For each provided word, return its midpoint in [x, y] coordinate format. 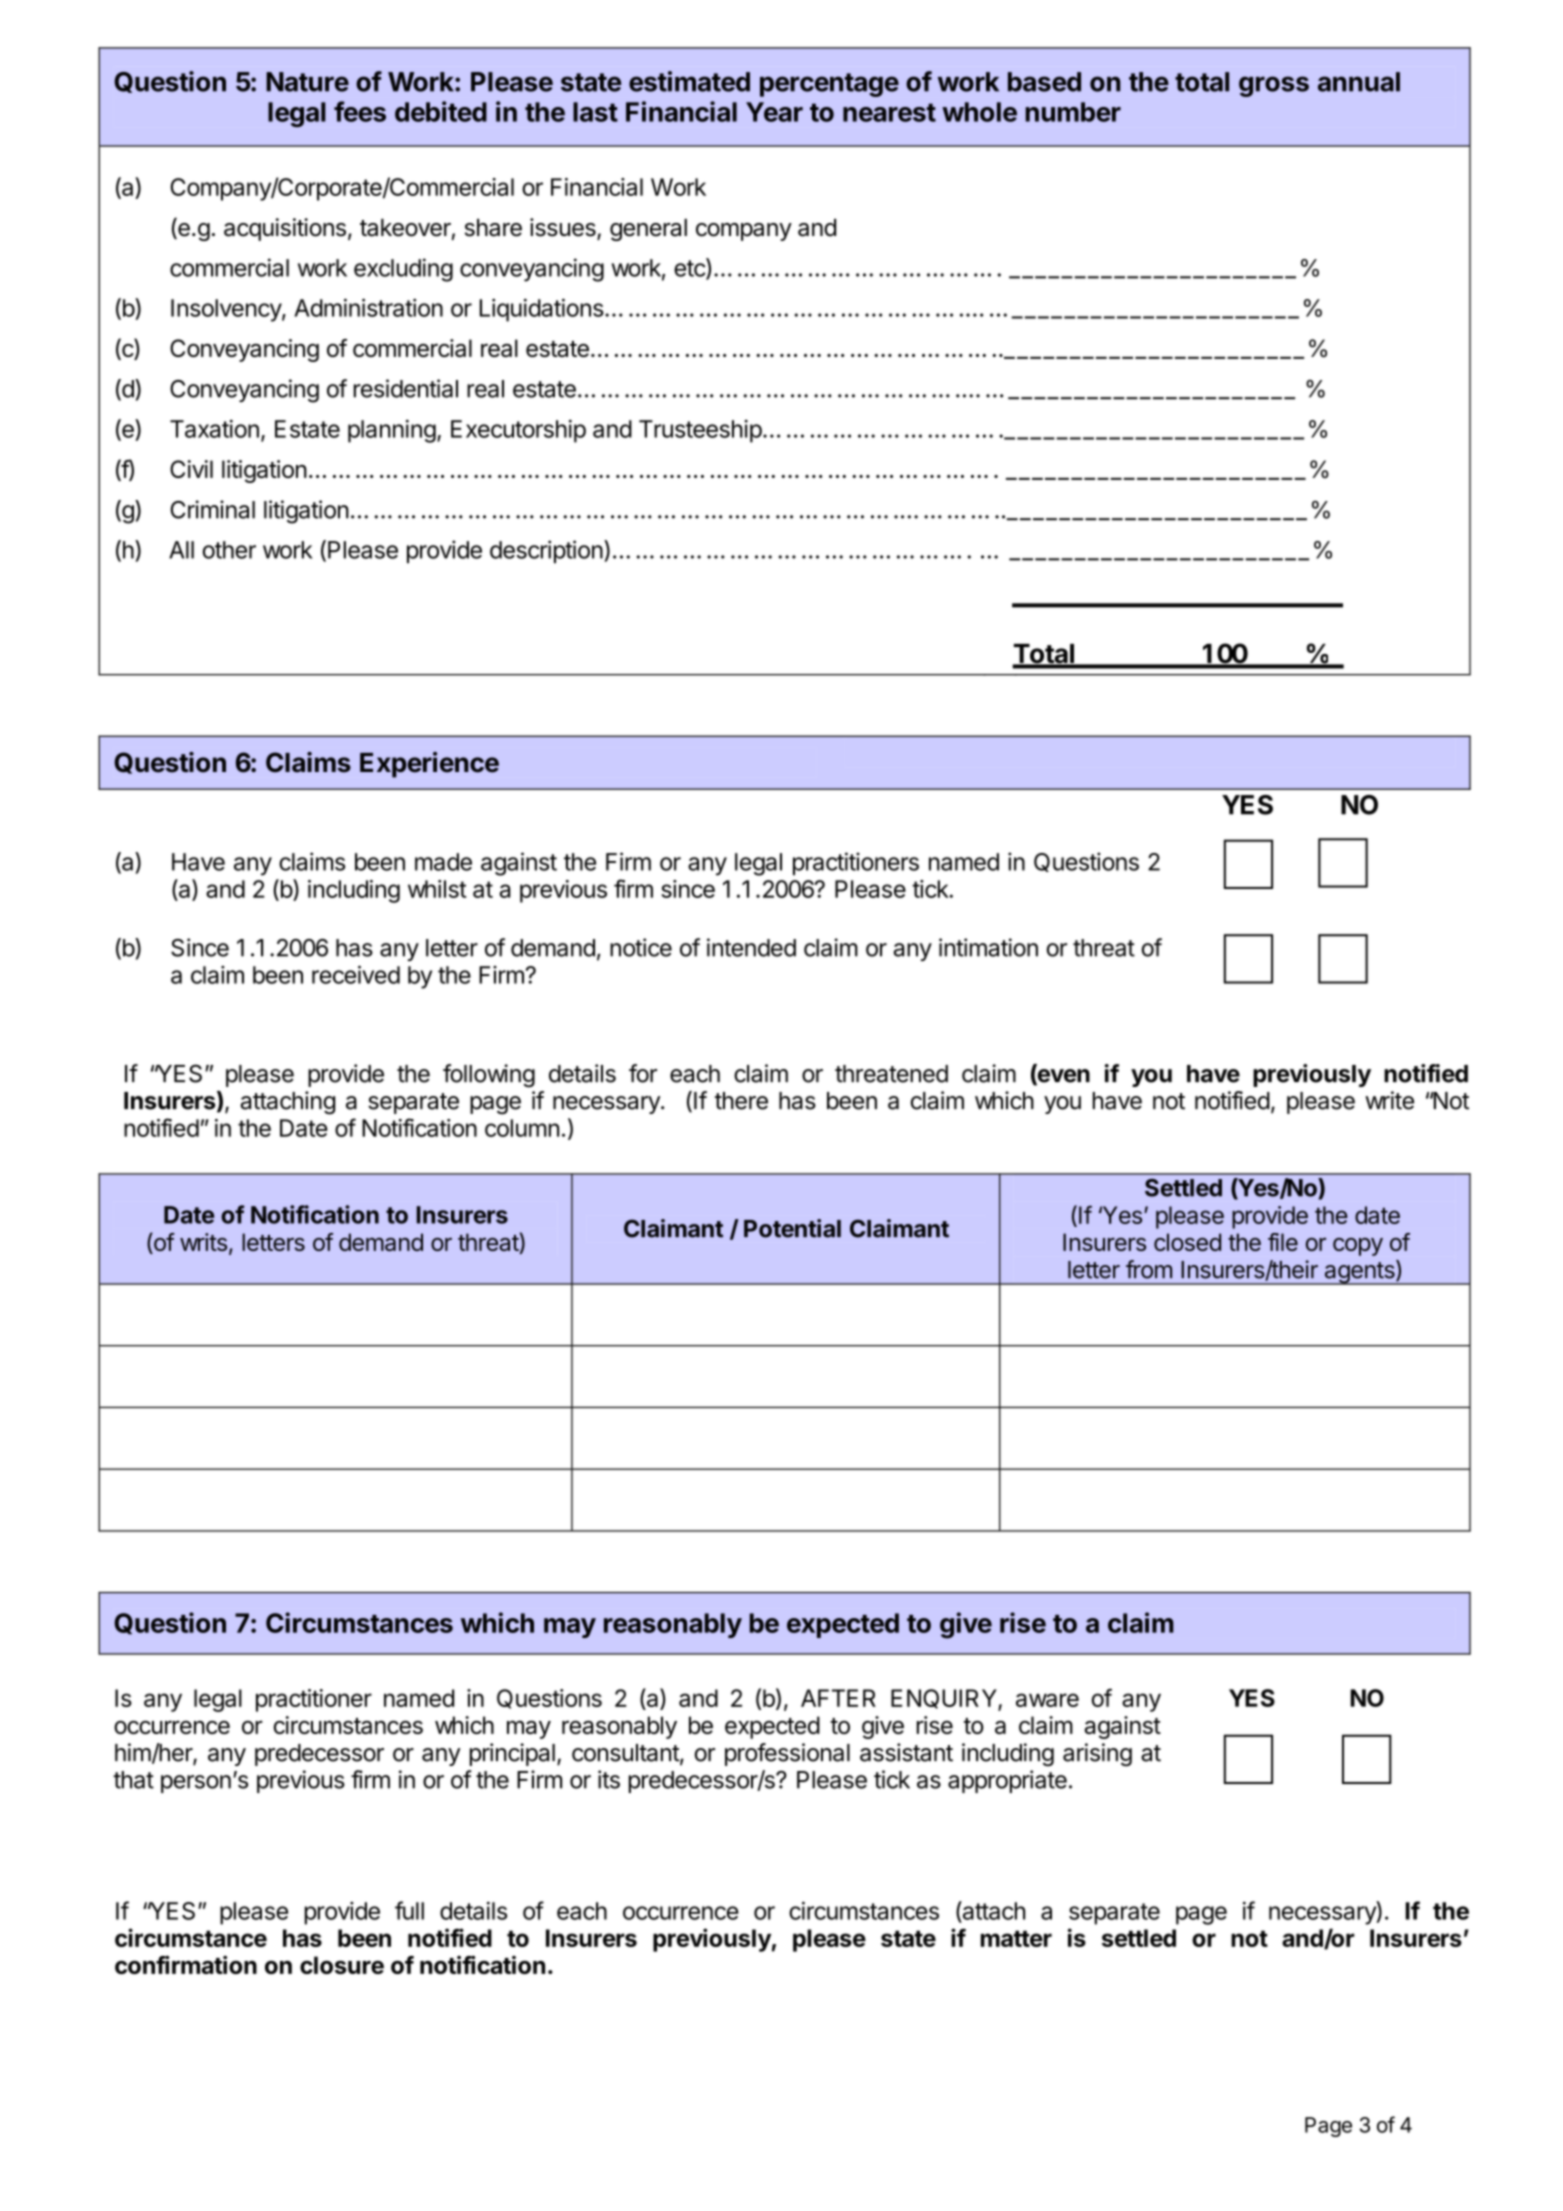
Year [774, 112]
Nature [307, 82]
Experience [429, 765]
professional [787, 1754]
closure [342, 1965]
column [522, 1128]
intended [751, 947]
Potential [792, 1228]
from [1149, 1269]
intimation [988, 947]
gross [1274, 86]
